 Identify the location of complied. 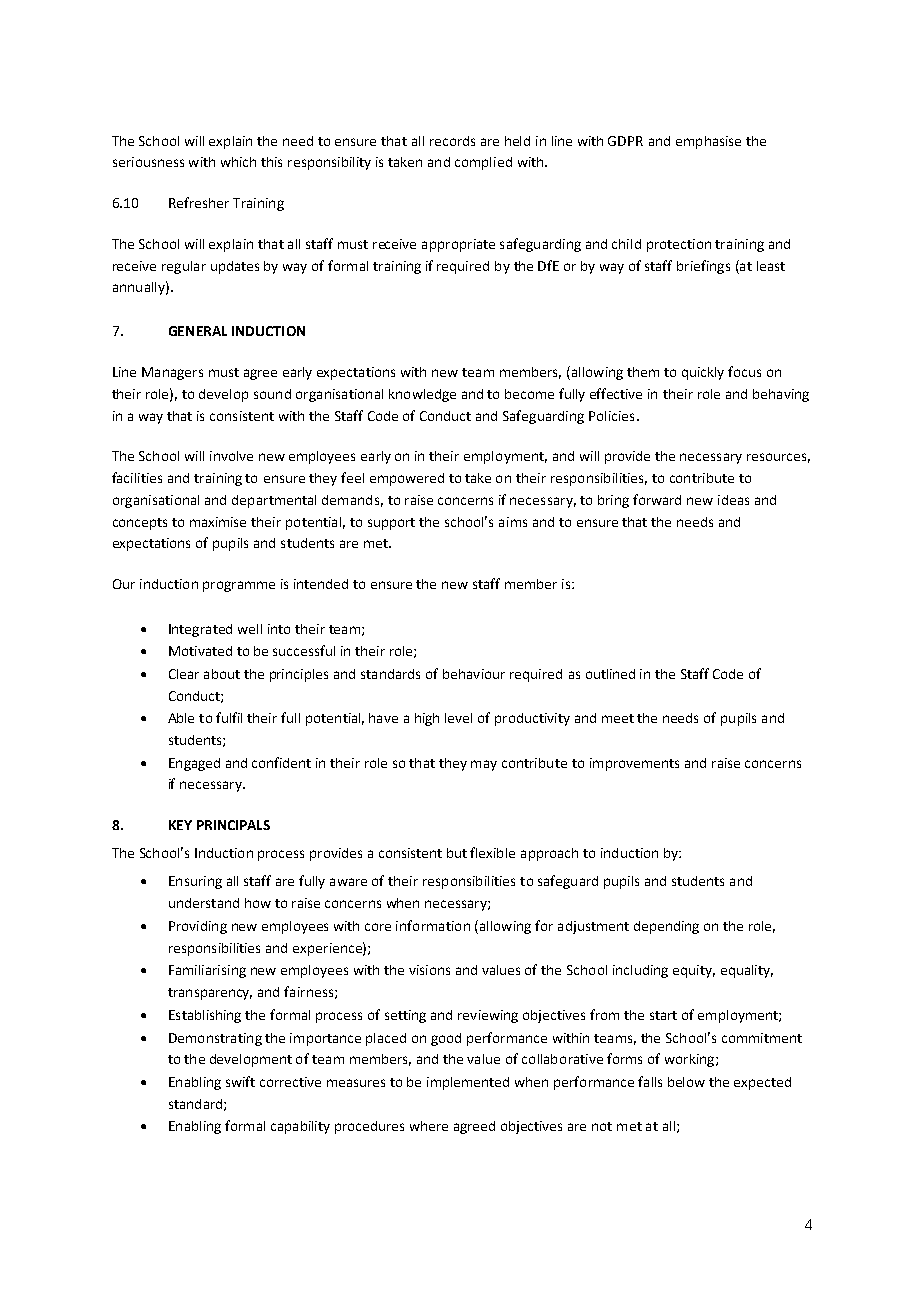
(483, 163).
